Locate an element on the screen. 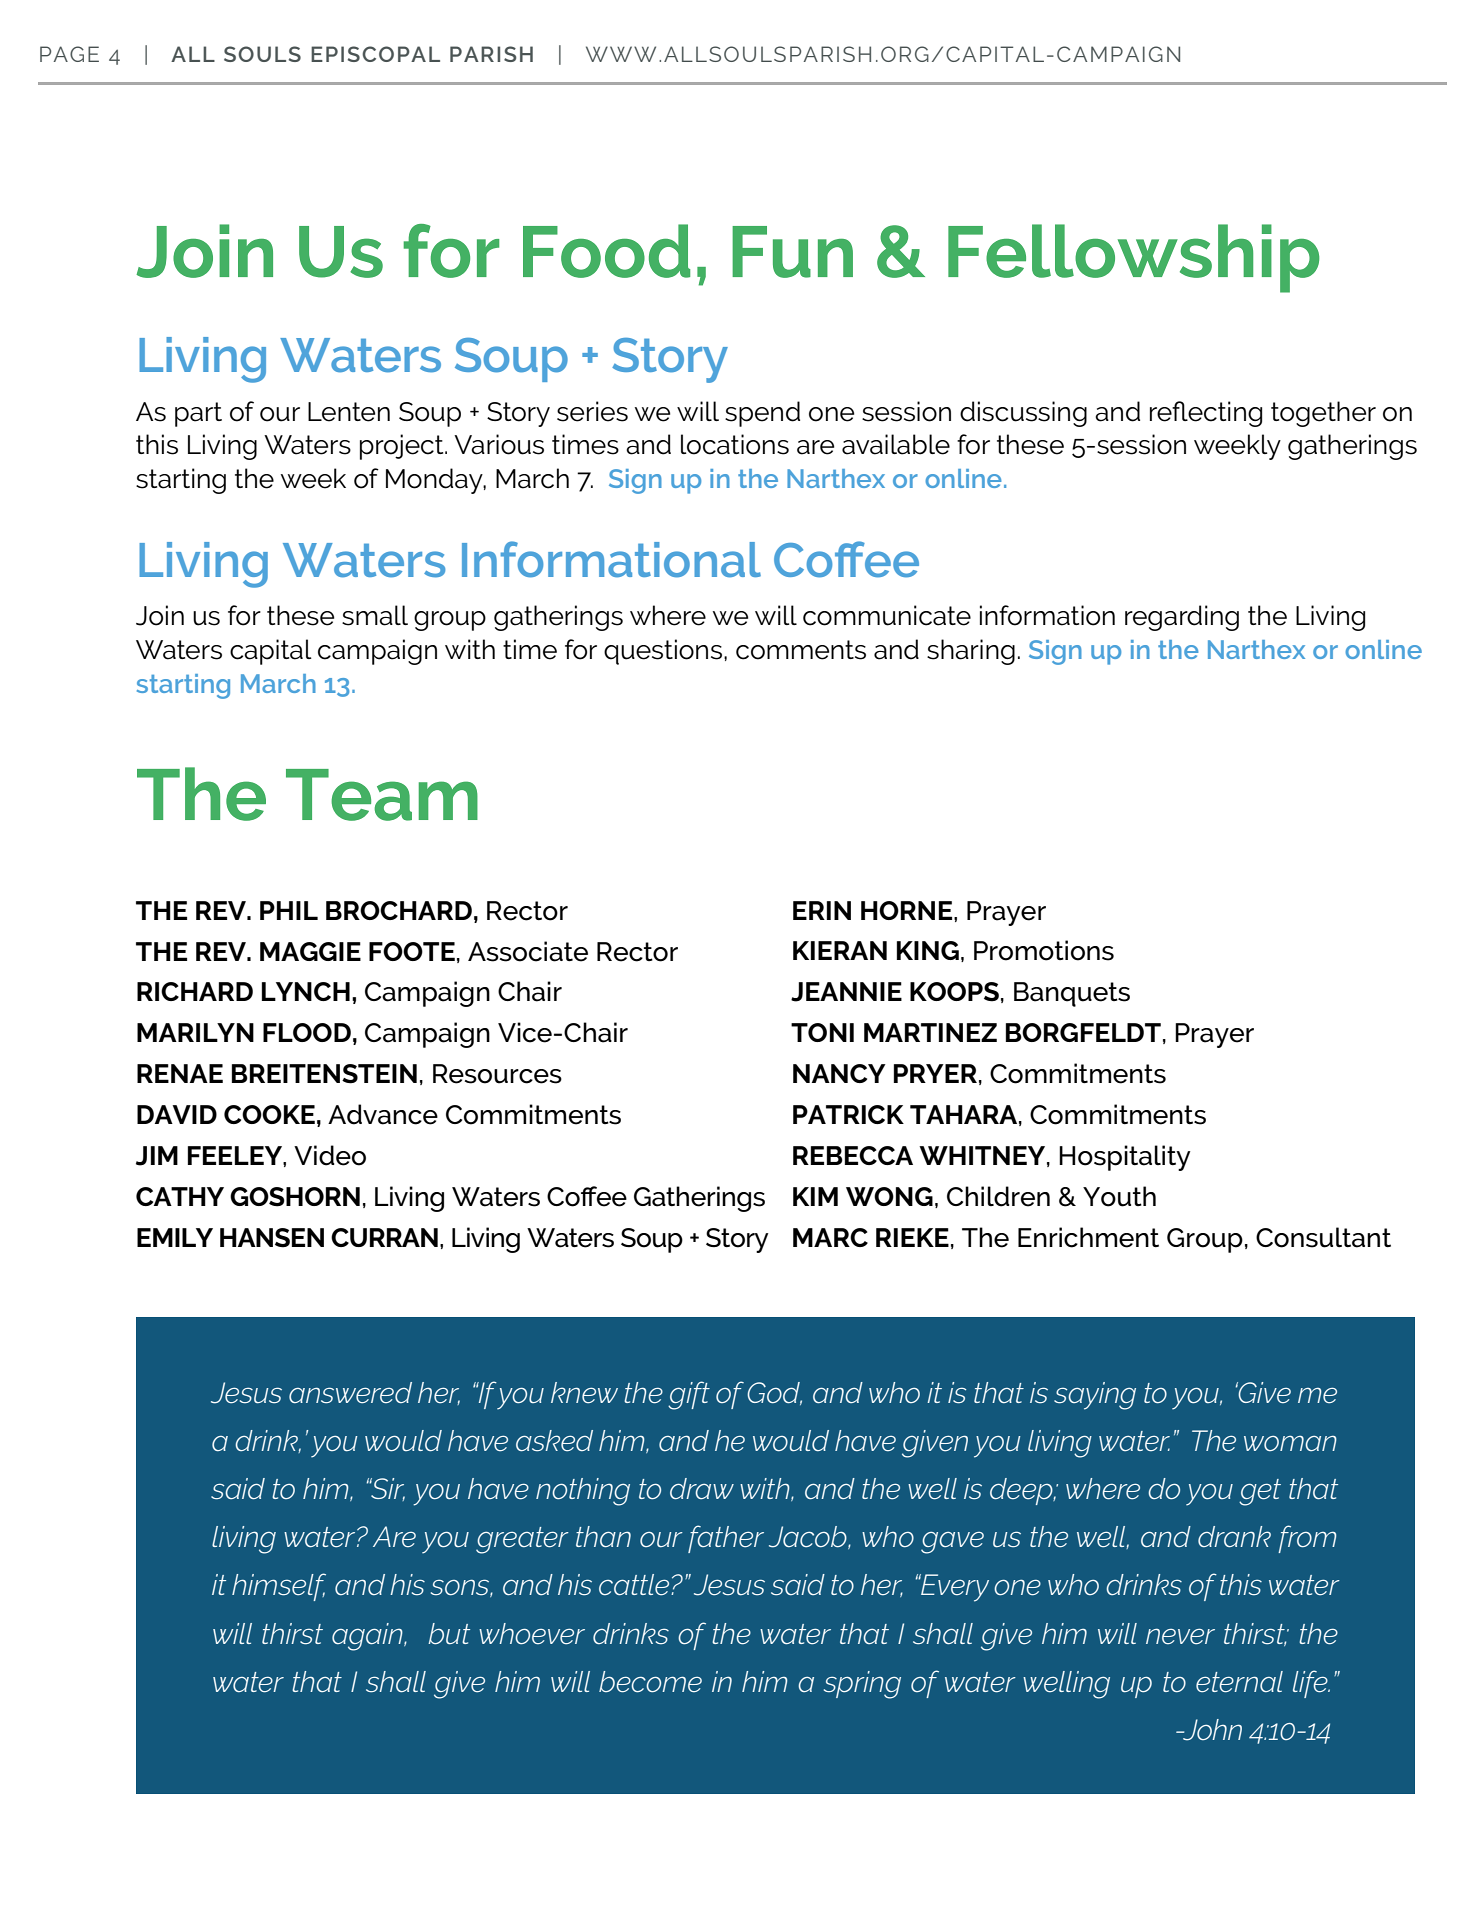 The height and width of the screenshot is (1906, 1473). Enrichment is located at coordinates (1088, 1237).
